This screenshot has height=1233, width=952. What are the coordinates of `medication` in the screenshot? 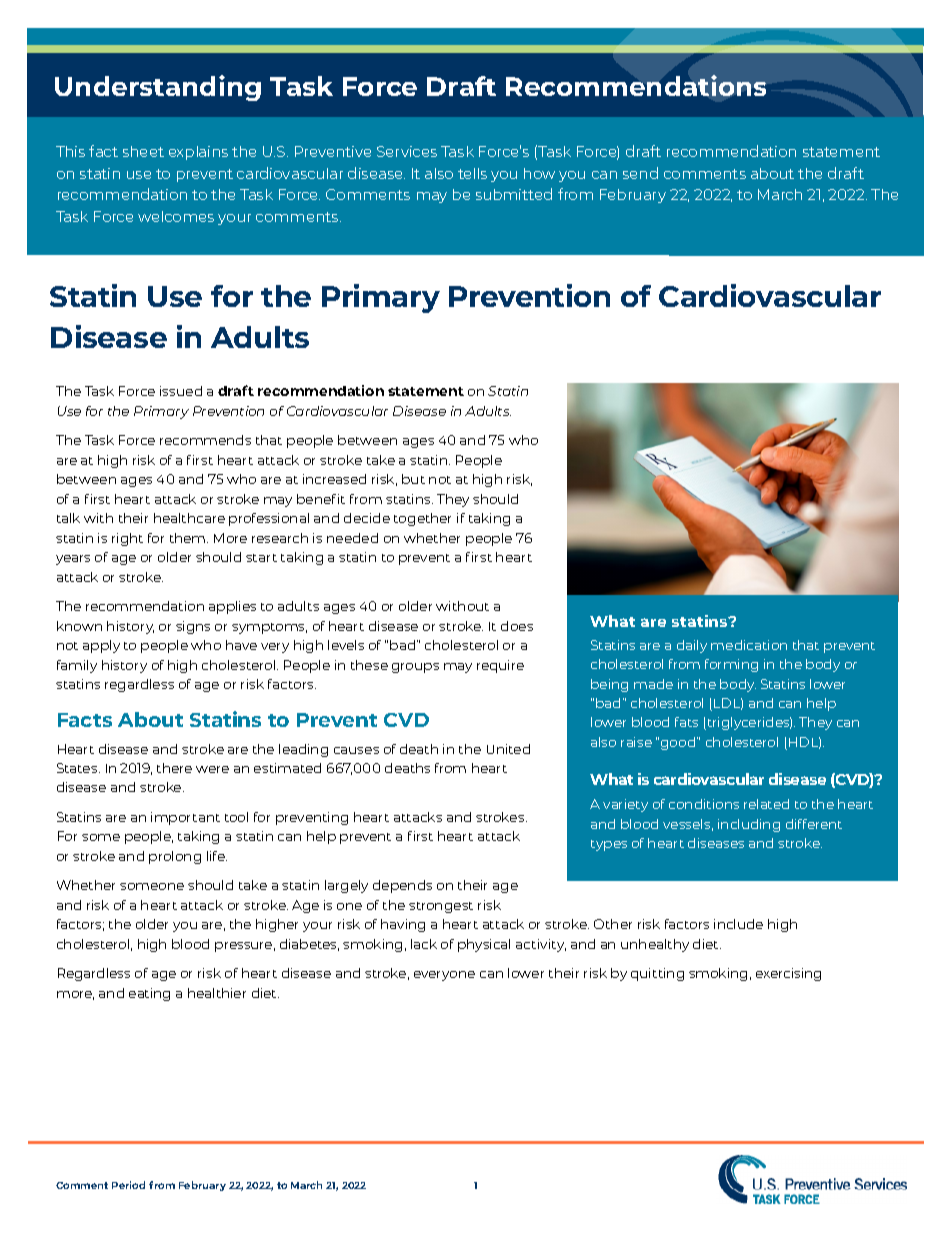 It's located at (749, 645).
